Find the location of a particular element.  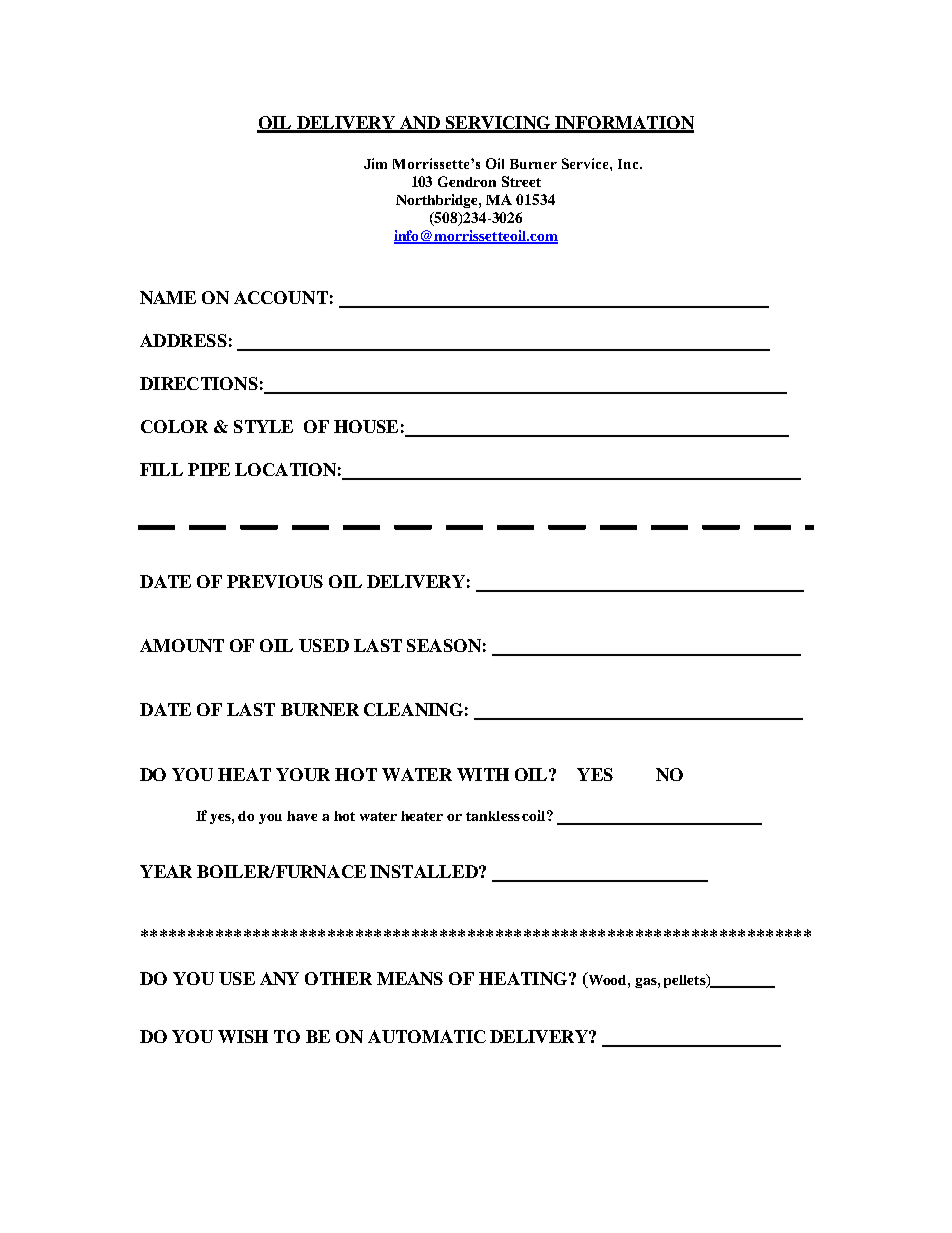

Jim is located at coordinates (375, 163).
